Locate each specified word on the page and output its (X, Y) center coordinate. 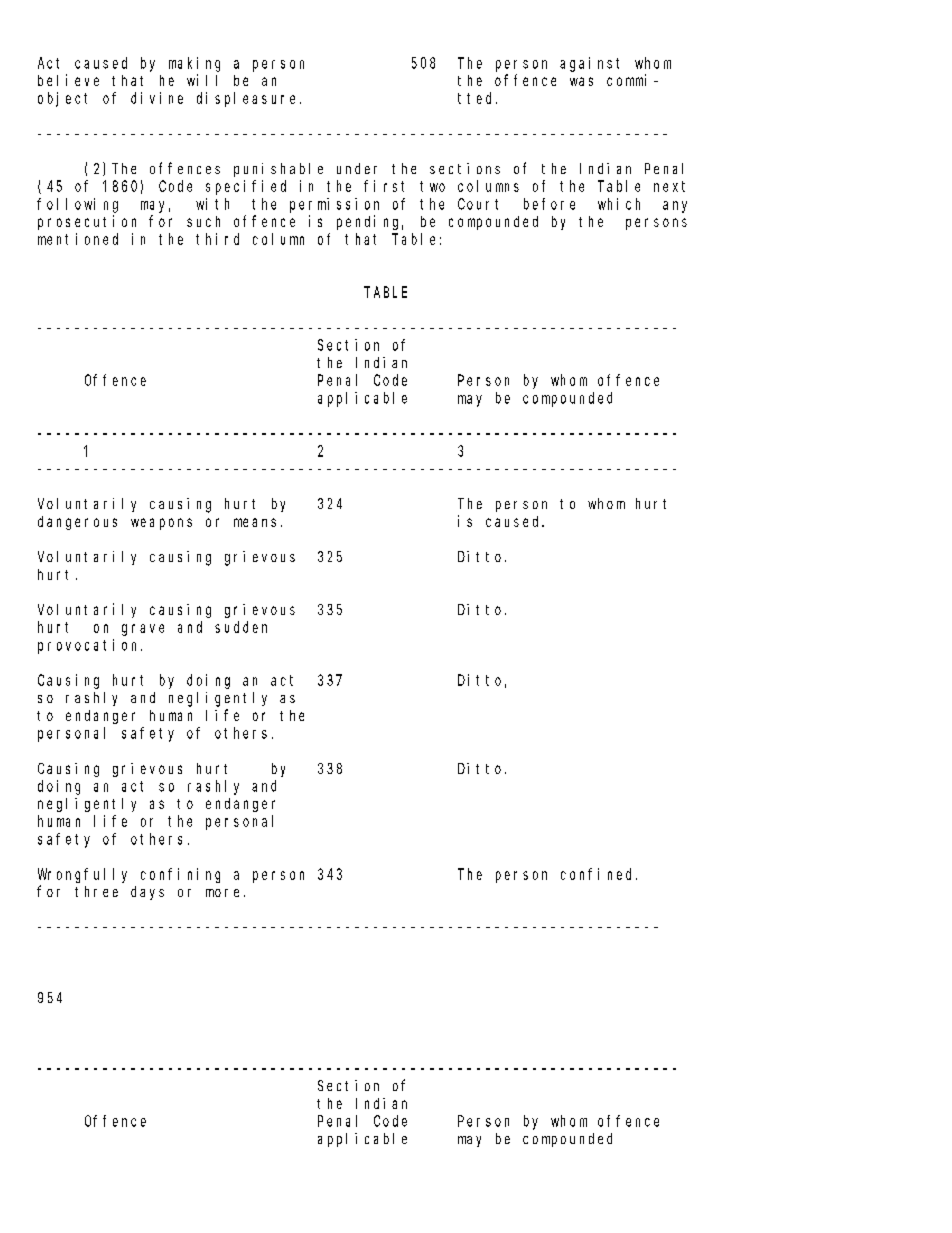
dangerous (77, 523)
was (581, 81)
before (549, 204)
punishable (278, 170)
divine (157, 98)
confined (599, 874)
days (147, 893)
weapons (161, 524)
